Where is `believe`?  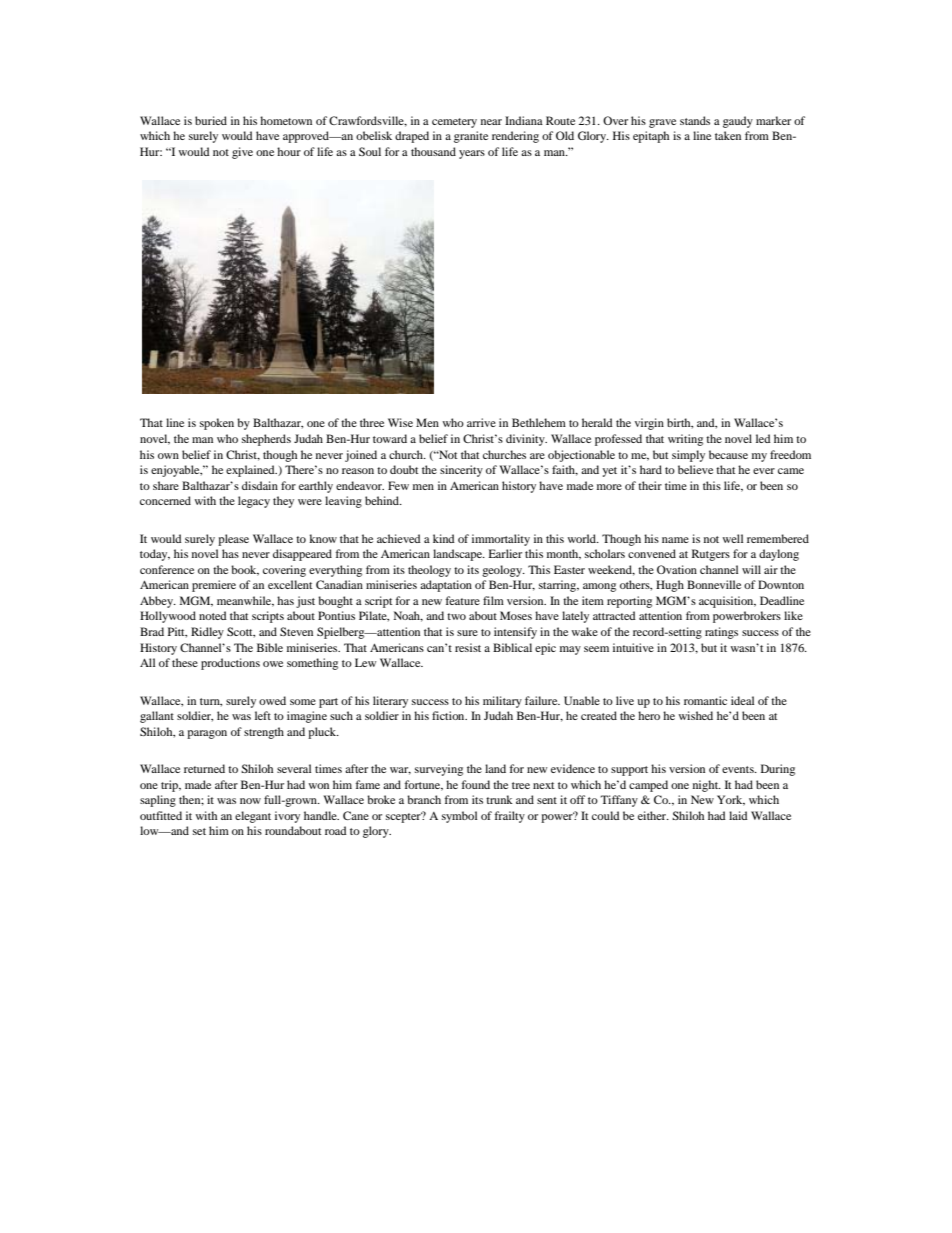
believe is located at coordinates (695, 469).
